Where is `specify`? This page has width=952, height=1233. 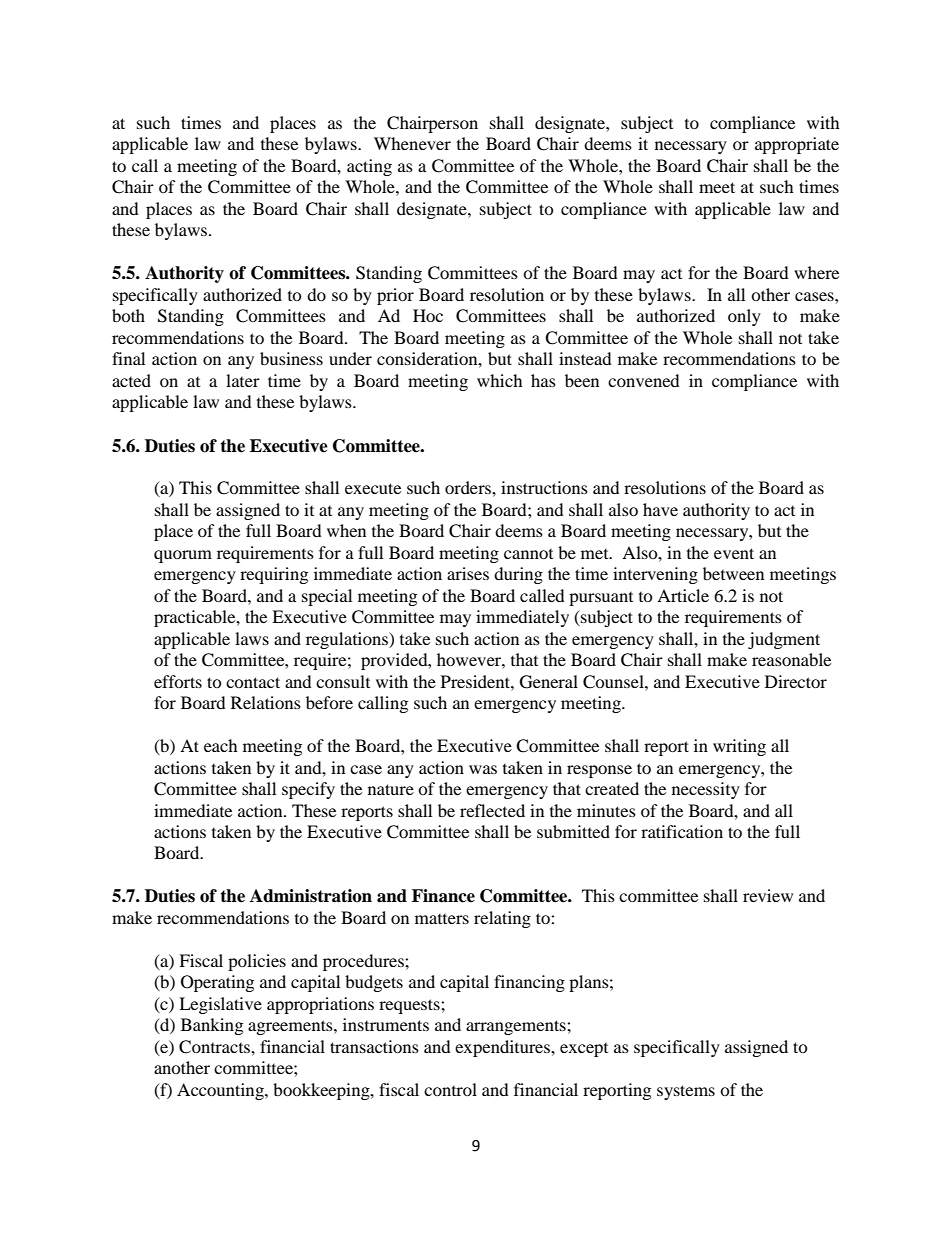 specify is located at coordinates (308, 790).
